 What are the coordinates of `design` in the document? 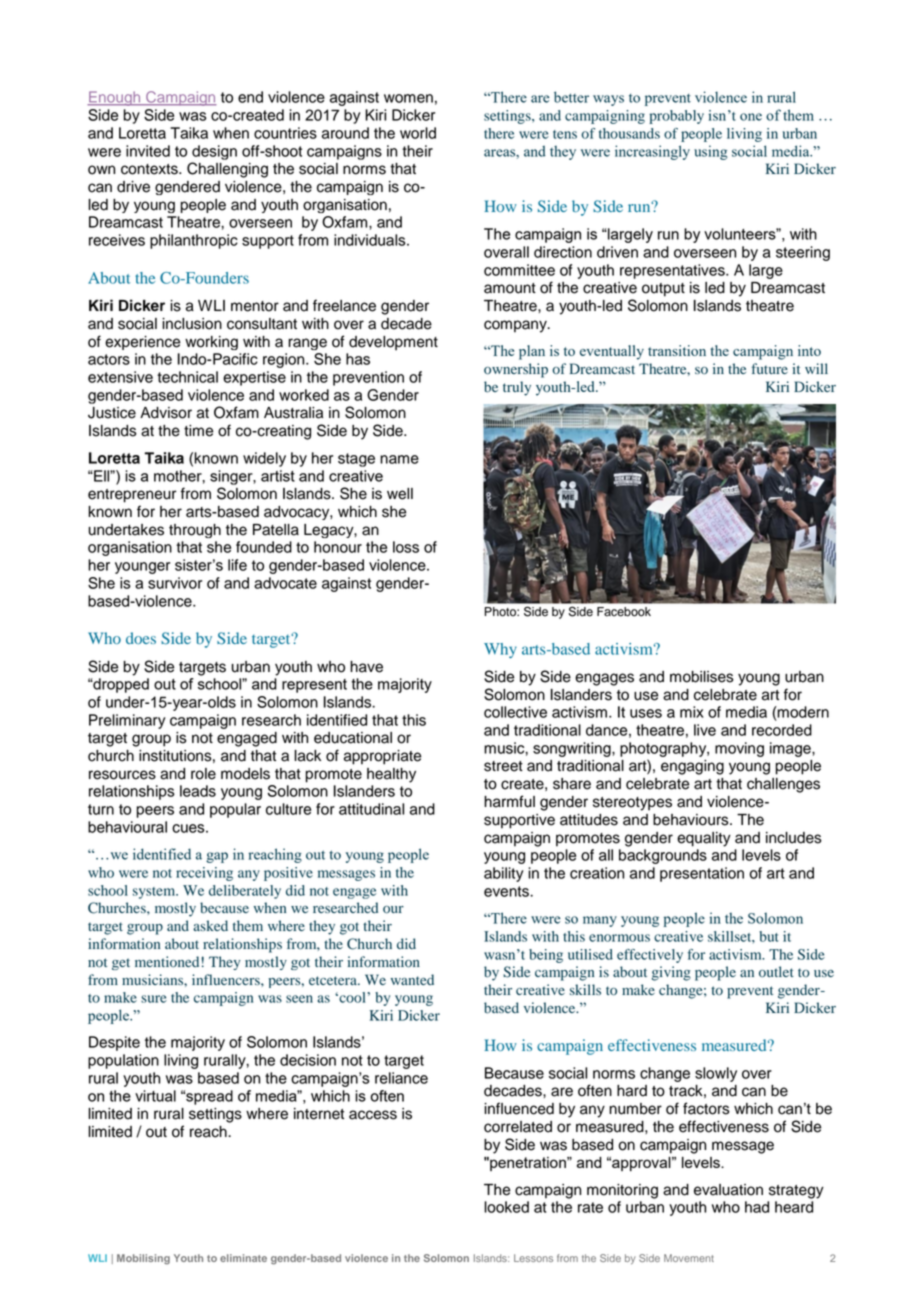 It's located at (214, 152).
